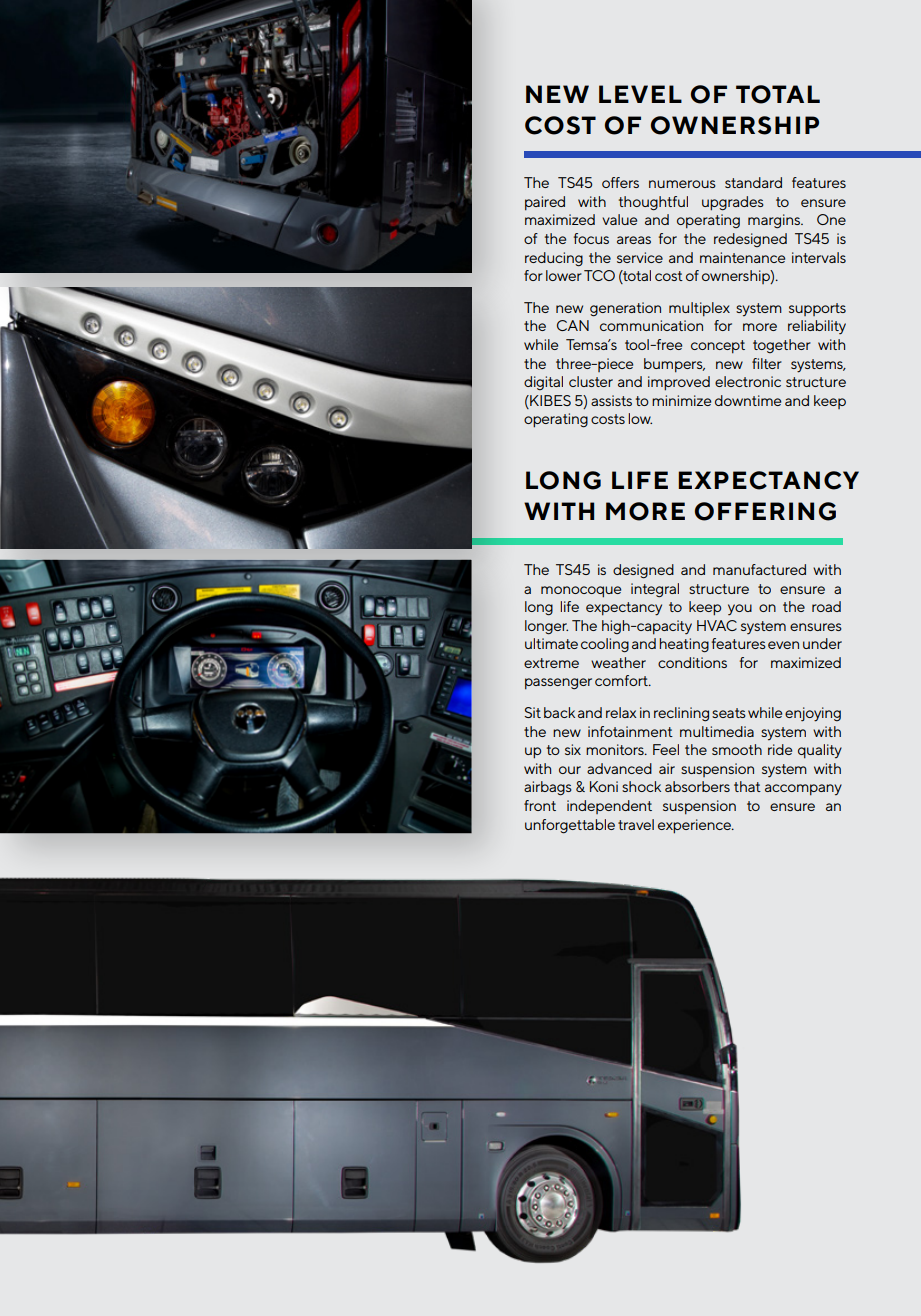 This page has width=921, height=1316. I want to click on standard, so click(753, 182).
